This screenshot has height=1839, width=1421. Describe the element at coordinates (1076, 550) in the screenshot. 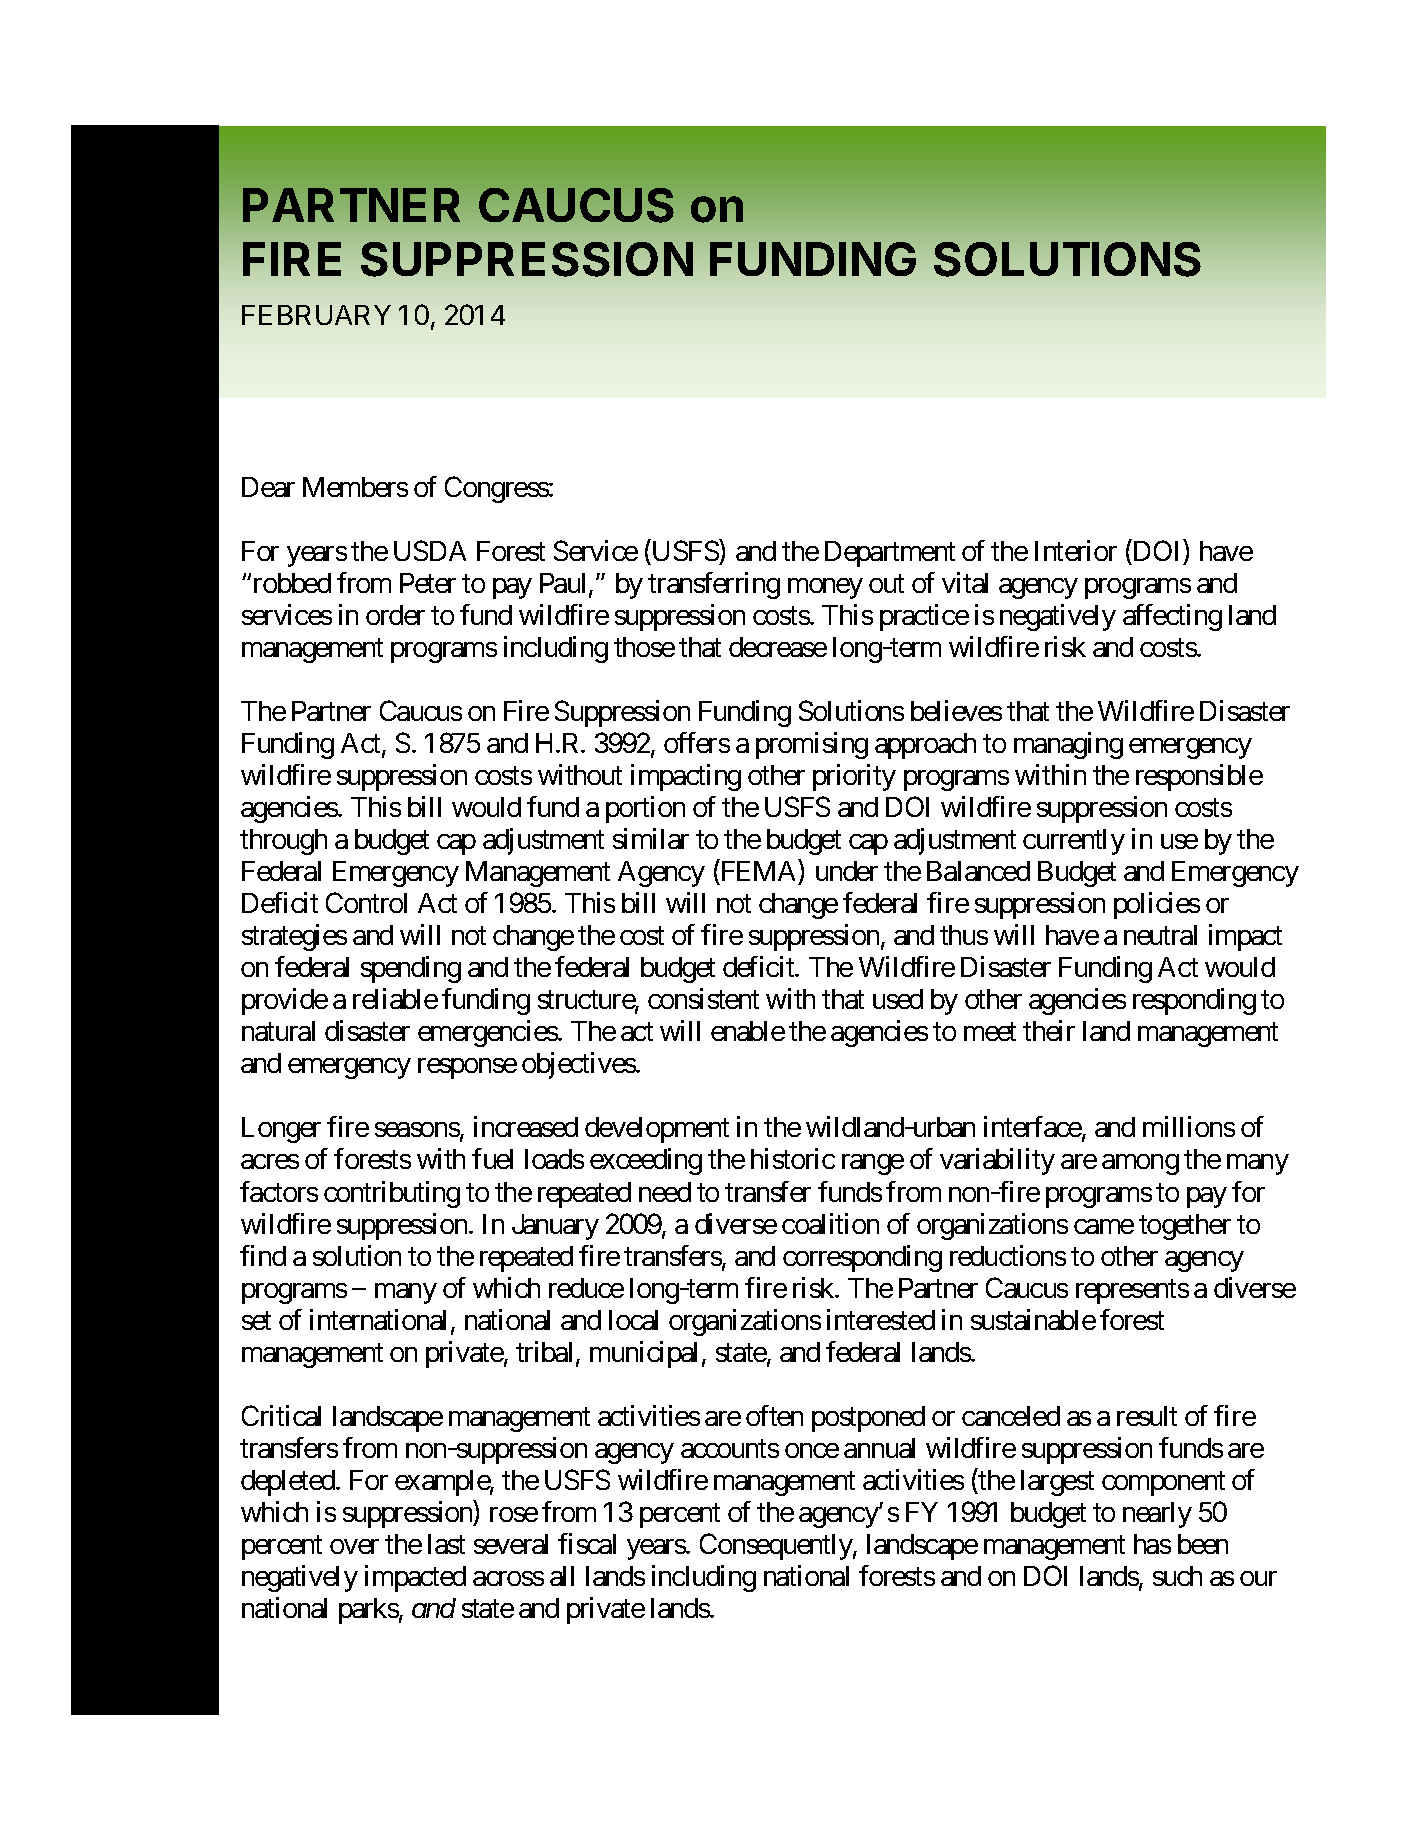

I see `Interior` at that location.
